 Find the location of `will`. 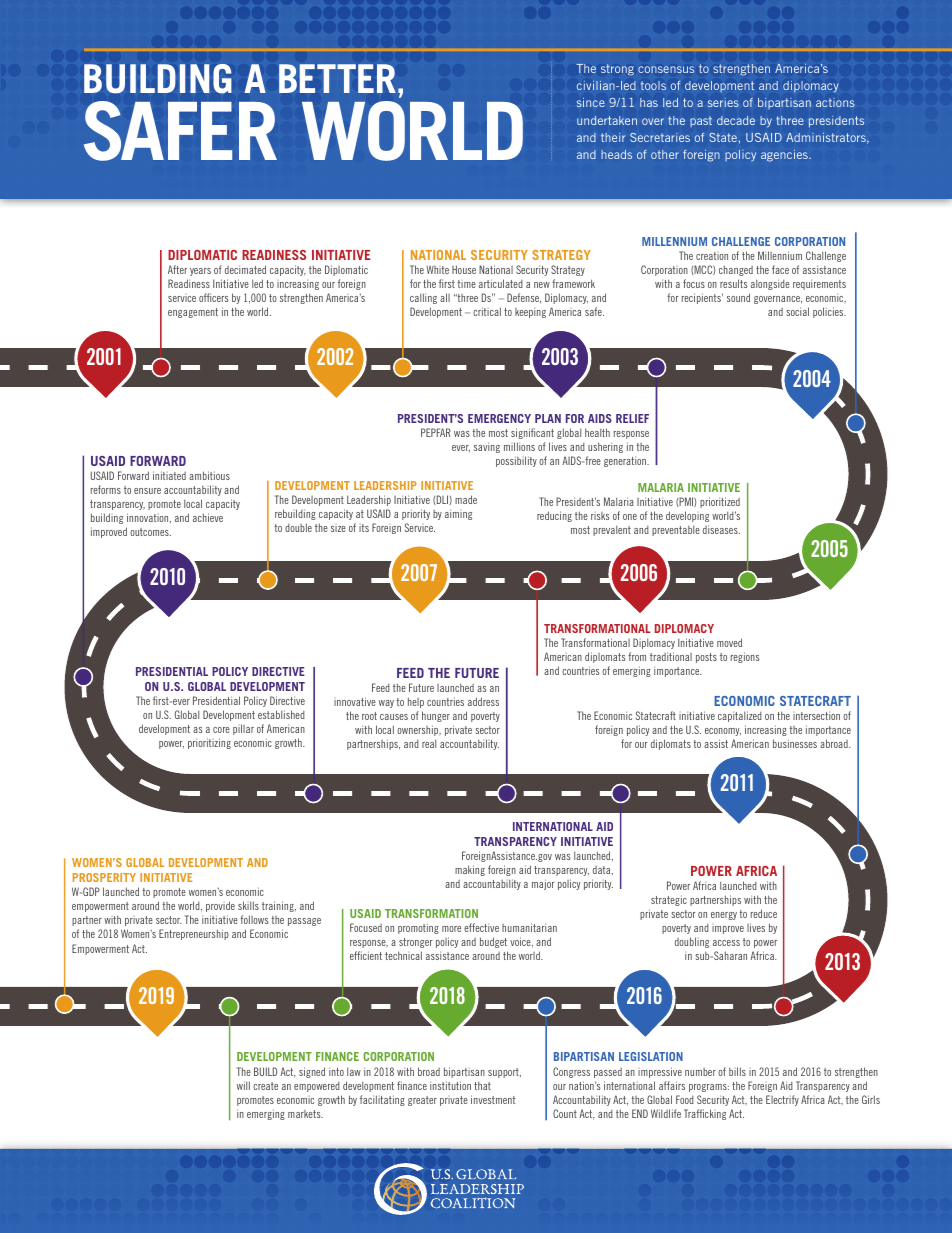

will is located at coordinates (243, 1085).
